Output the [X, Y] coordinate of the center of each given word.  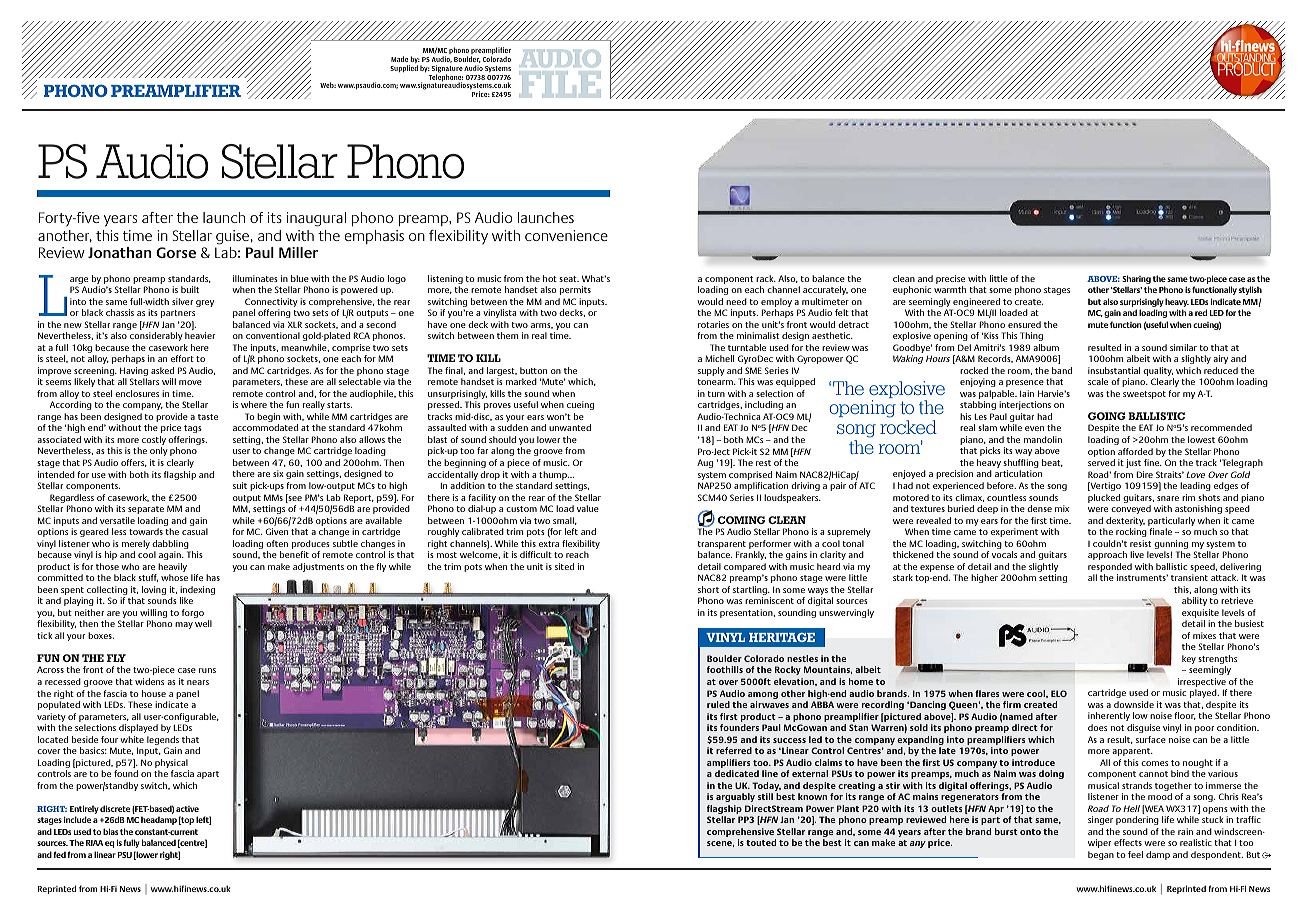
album [1046, 347]
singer [1100, 820]
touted [761, 842]
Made [399, 59]
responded [1110, 569]
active [187, 809]
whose [174, 577]
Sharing [1136, 279]
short [708, 589]
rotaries [713, 324]
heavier [200, 335]
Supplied [404, 68]
